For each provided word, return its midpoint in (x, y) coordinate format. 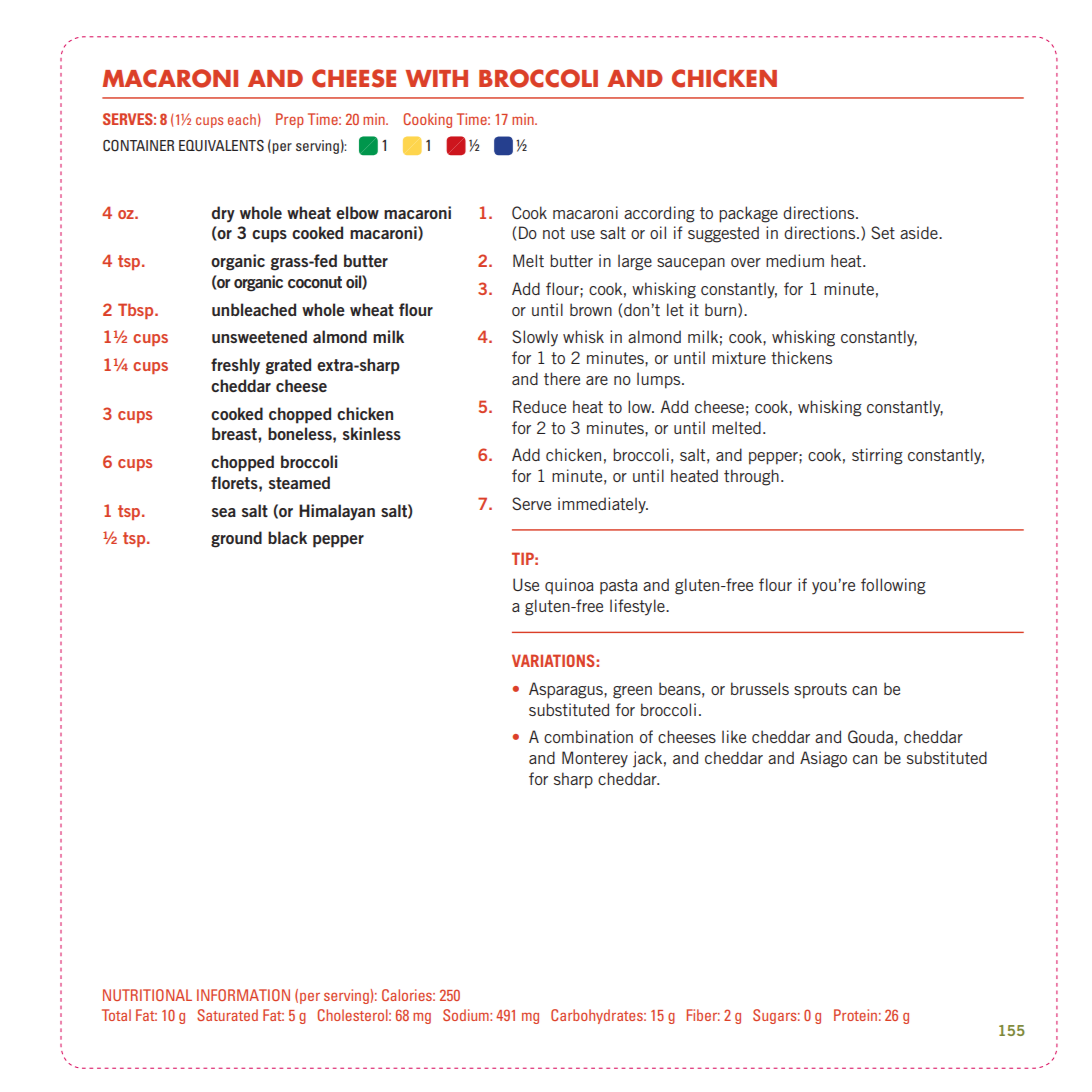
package (748, 214)
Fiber (703, 1015)
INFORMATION (243, 995)
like (734, 736)
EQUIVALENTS (221, 145)
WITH (436, 78)
